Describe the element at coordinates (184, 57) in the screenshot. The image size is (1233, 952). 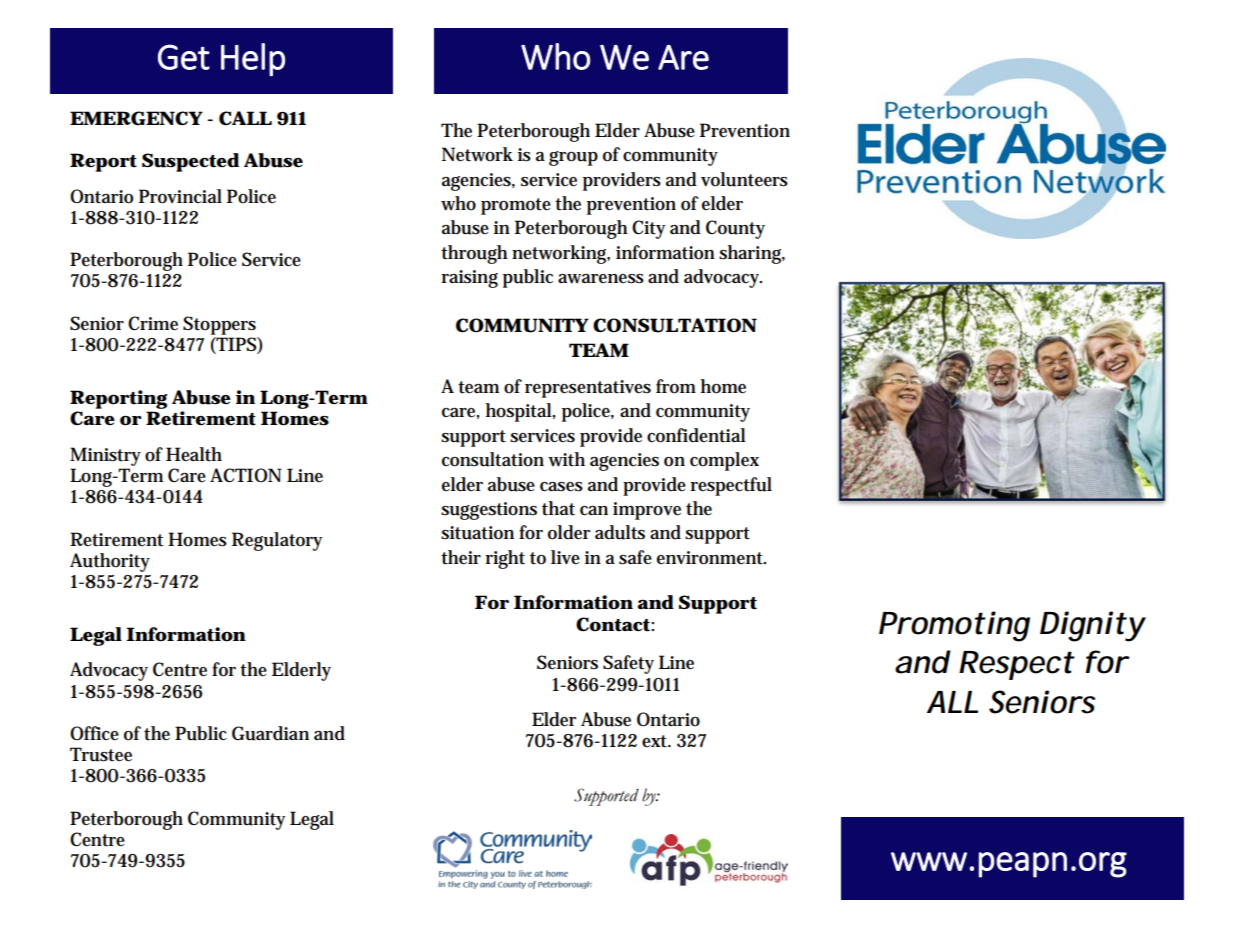
I see `Get` at that location.
